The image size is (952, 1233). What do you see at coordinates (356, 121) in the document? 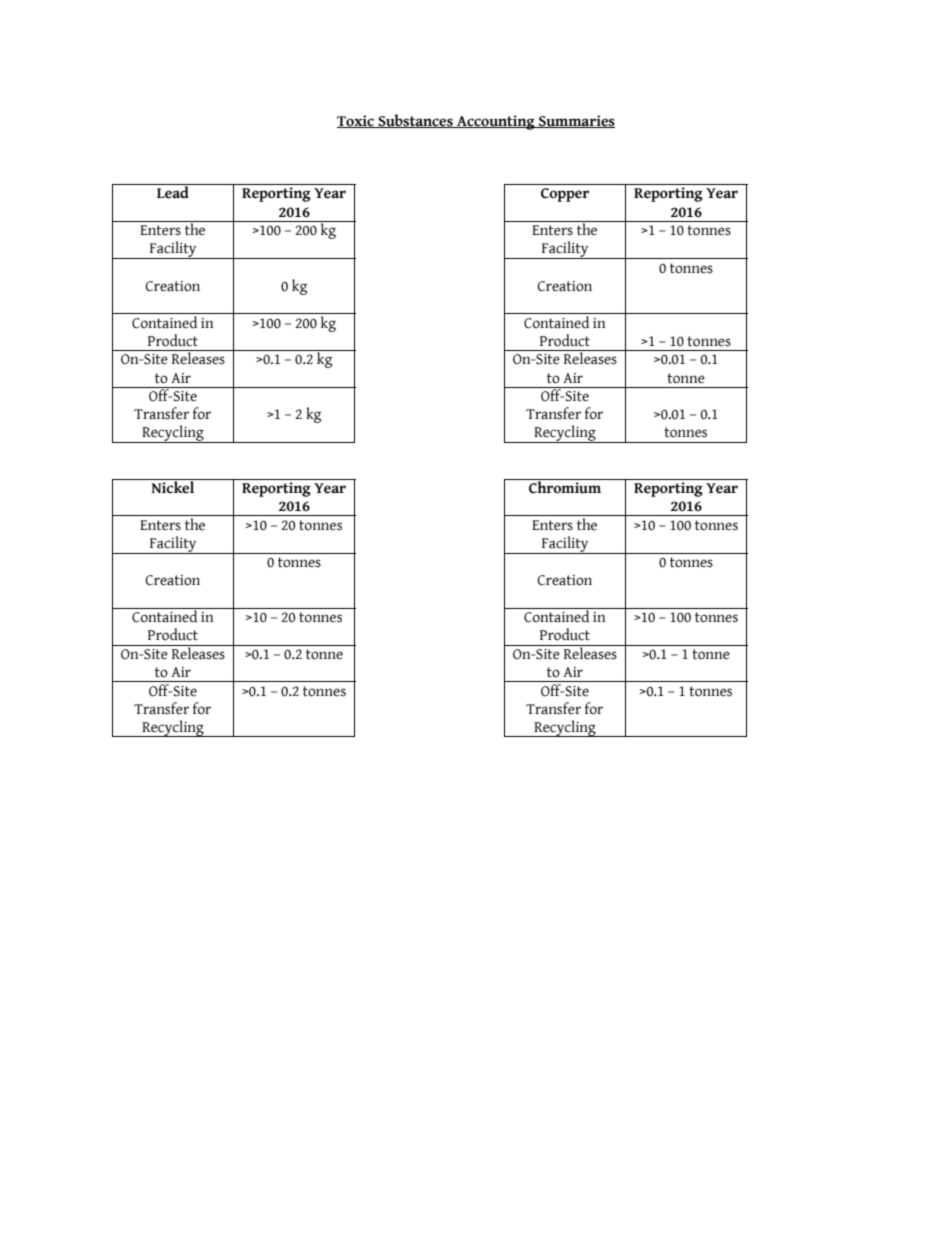
I see `Toxic` at bounding box center [356, 121].
